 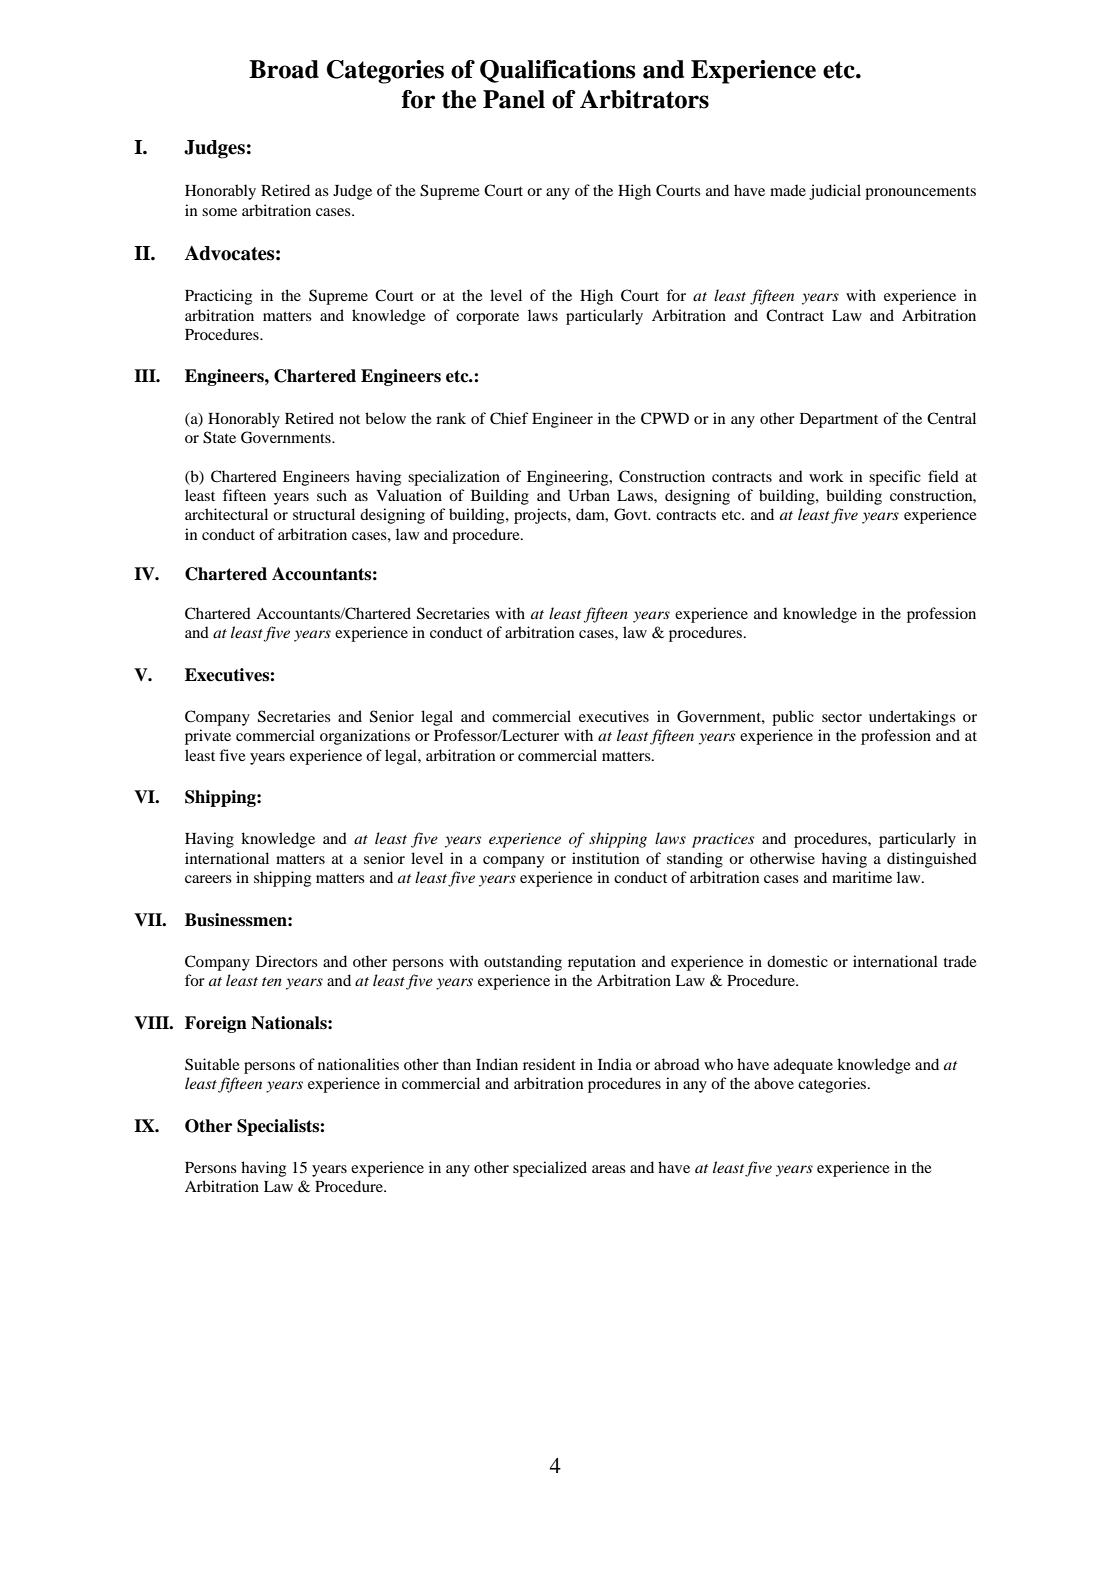 What do you see at coordinates (895, 478) in the image?
I see `specific` at bounding box center [895, 478].
